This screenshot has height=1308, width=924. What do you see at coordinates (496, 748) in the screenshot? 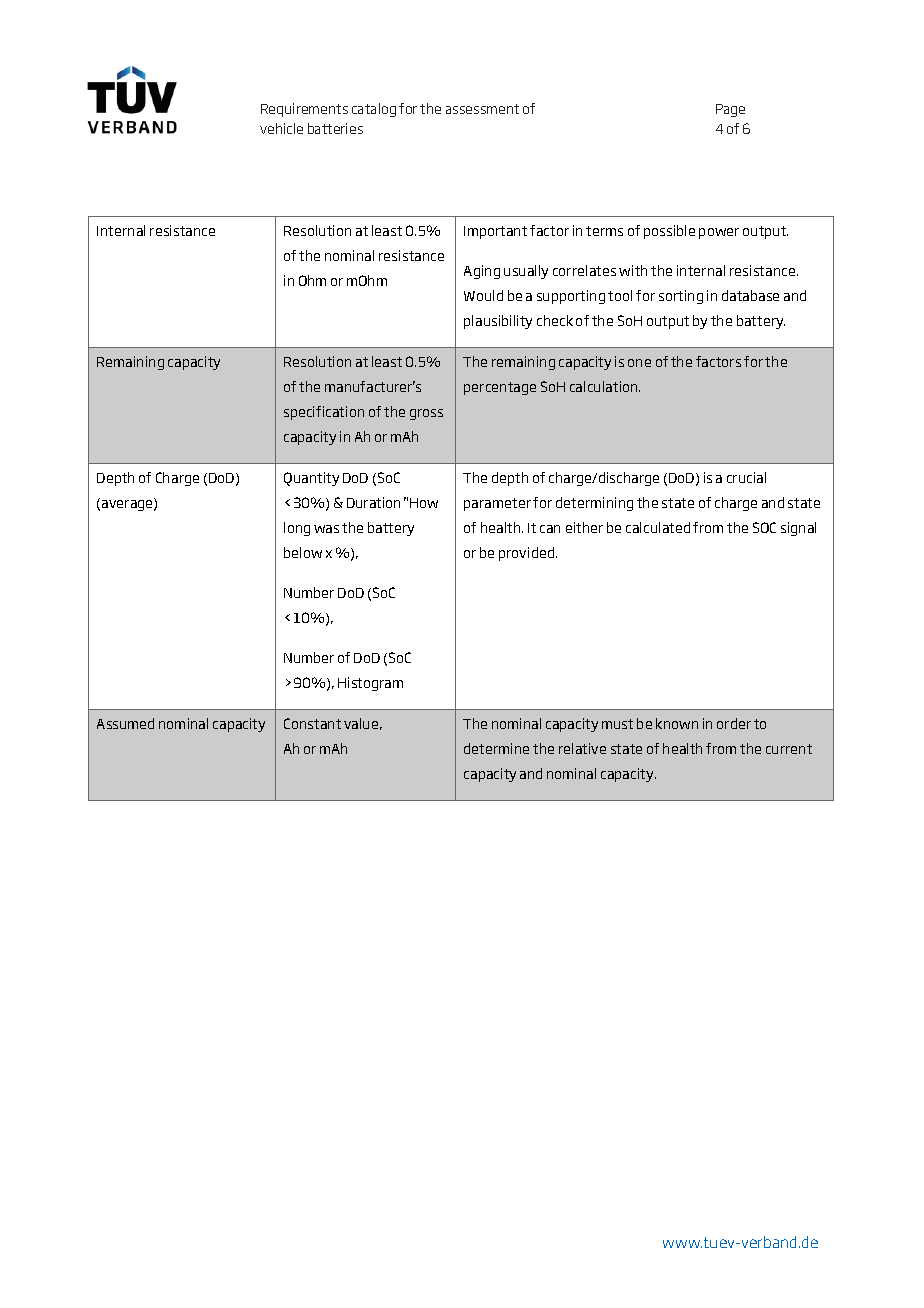
I see `determine` at bounding box center [496, 748].
